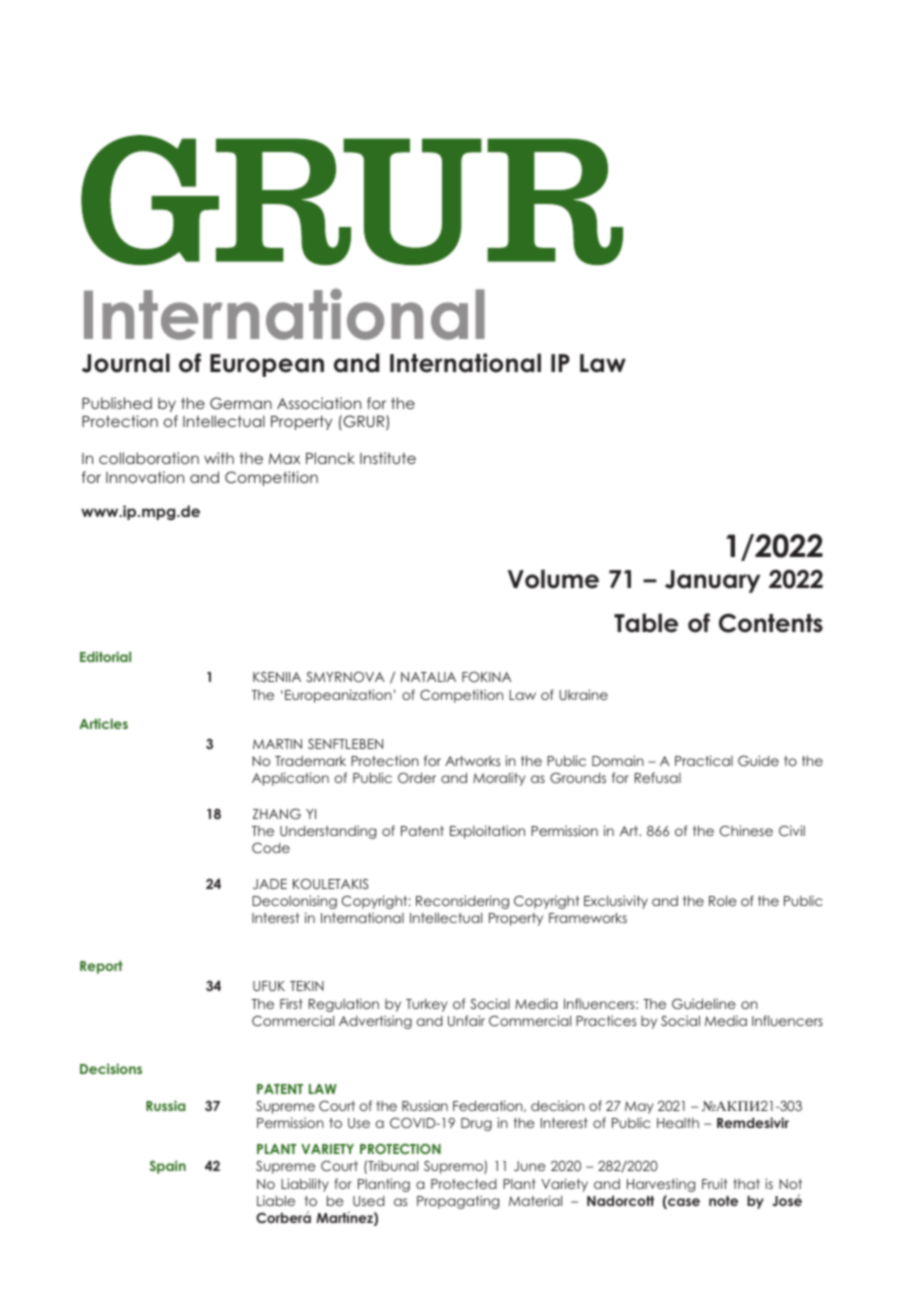 The width and height of the screenshot is (924, 1308). Describe the element at coordinates (270, 884) in the screenshot. I see `JADE` at that location.
